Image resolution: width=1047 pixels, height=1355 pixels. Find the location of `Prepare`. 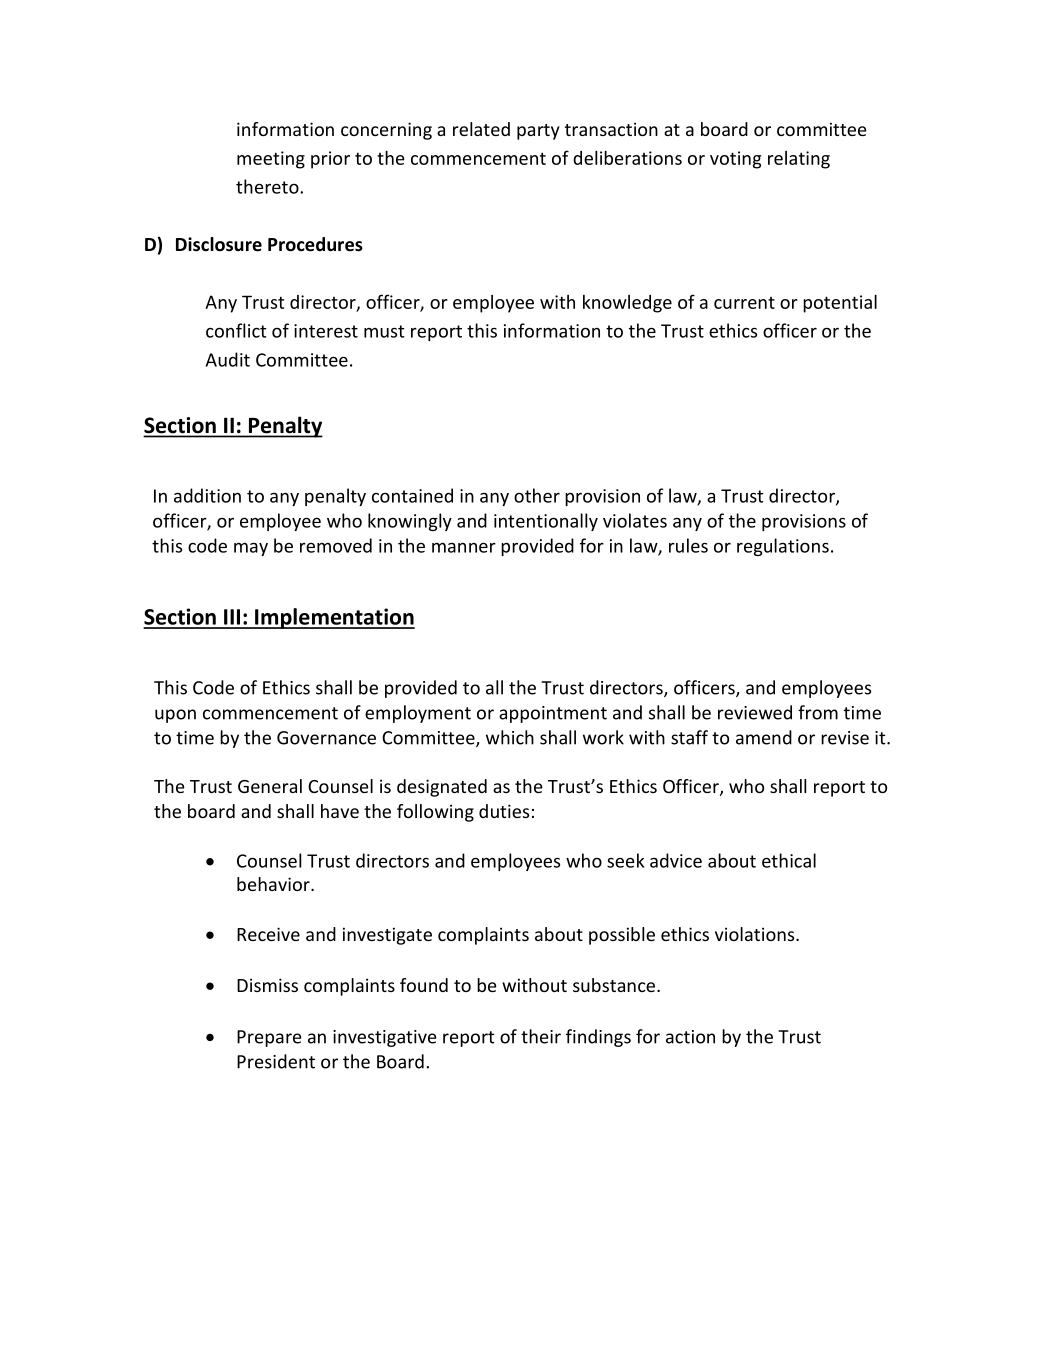

Prepare is located at coordinates (269, 1038).
